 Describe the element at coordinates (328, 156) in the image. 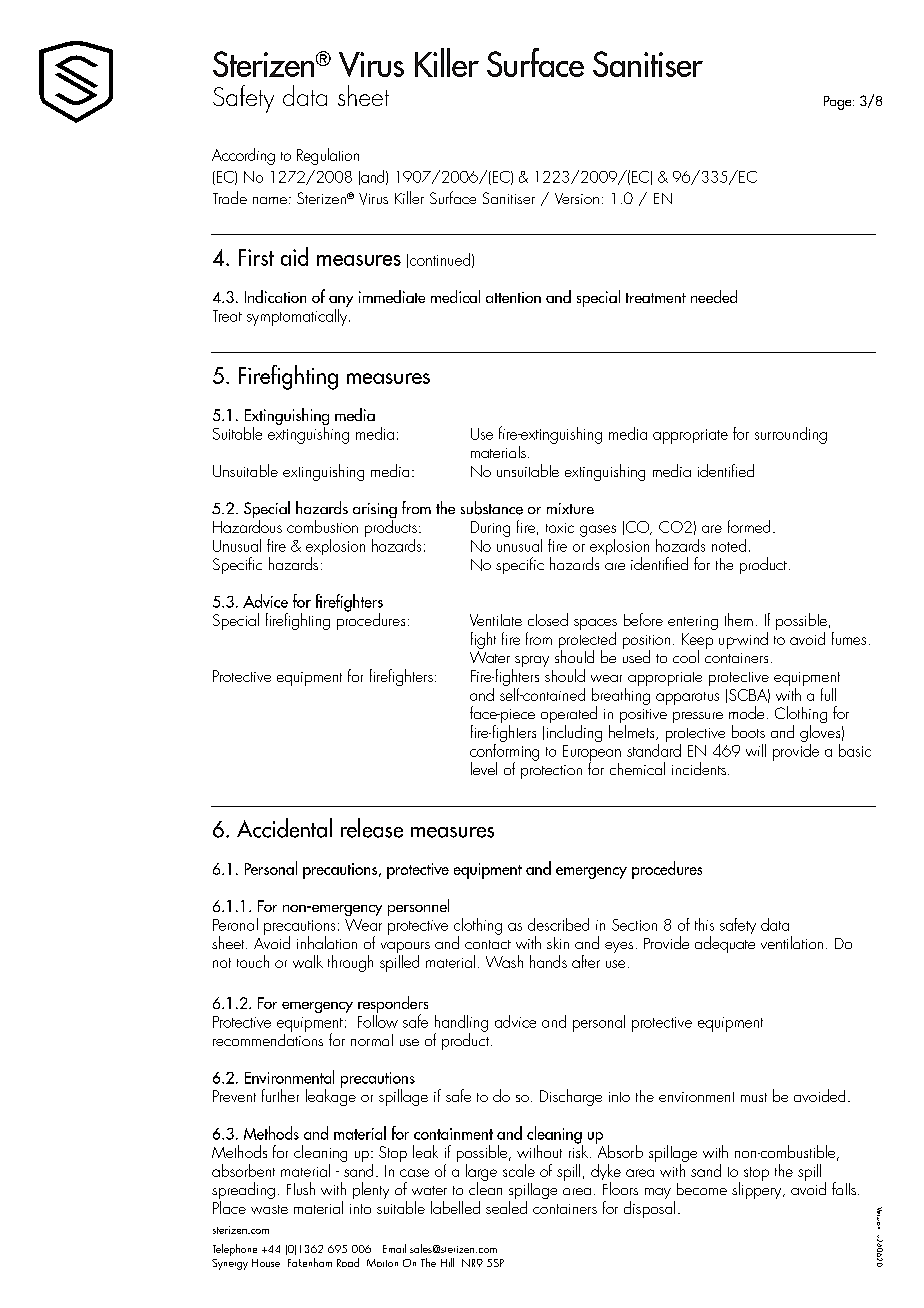

I see `Regulation` at that location.
